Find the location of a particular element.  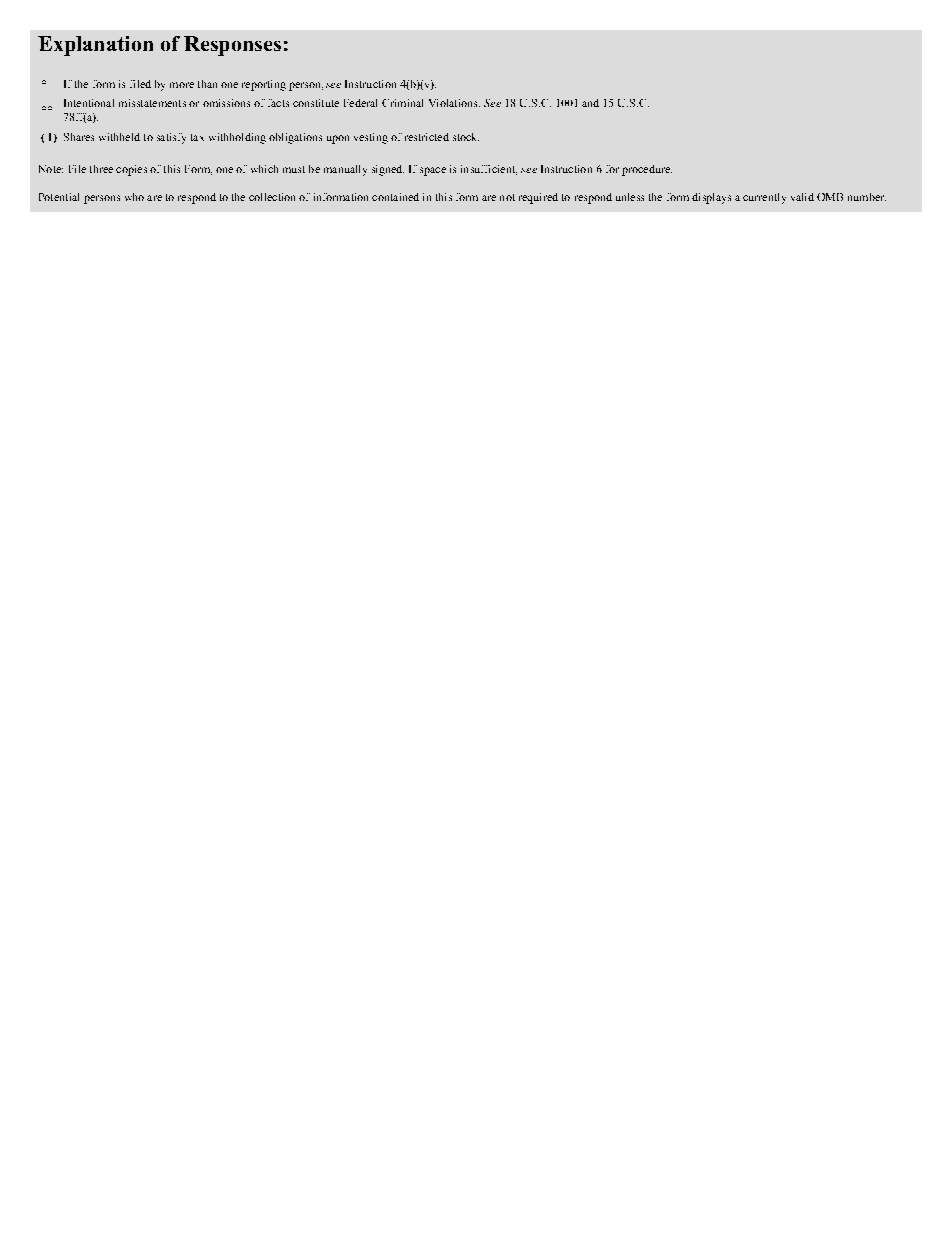

Criminal is located at coordinates (402, 103).
